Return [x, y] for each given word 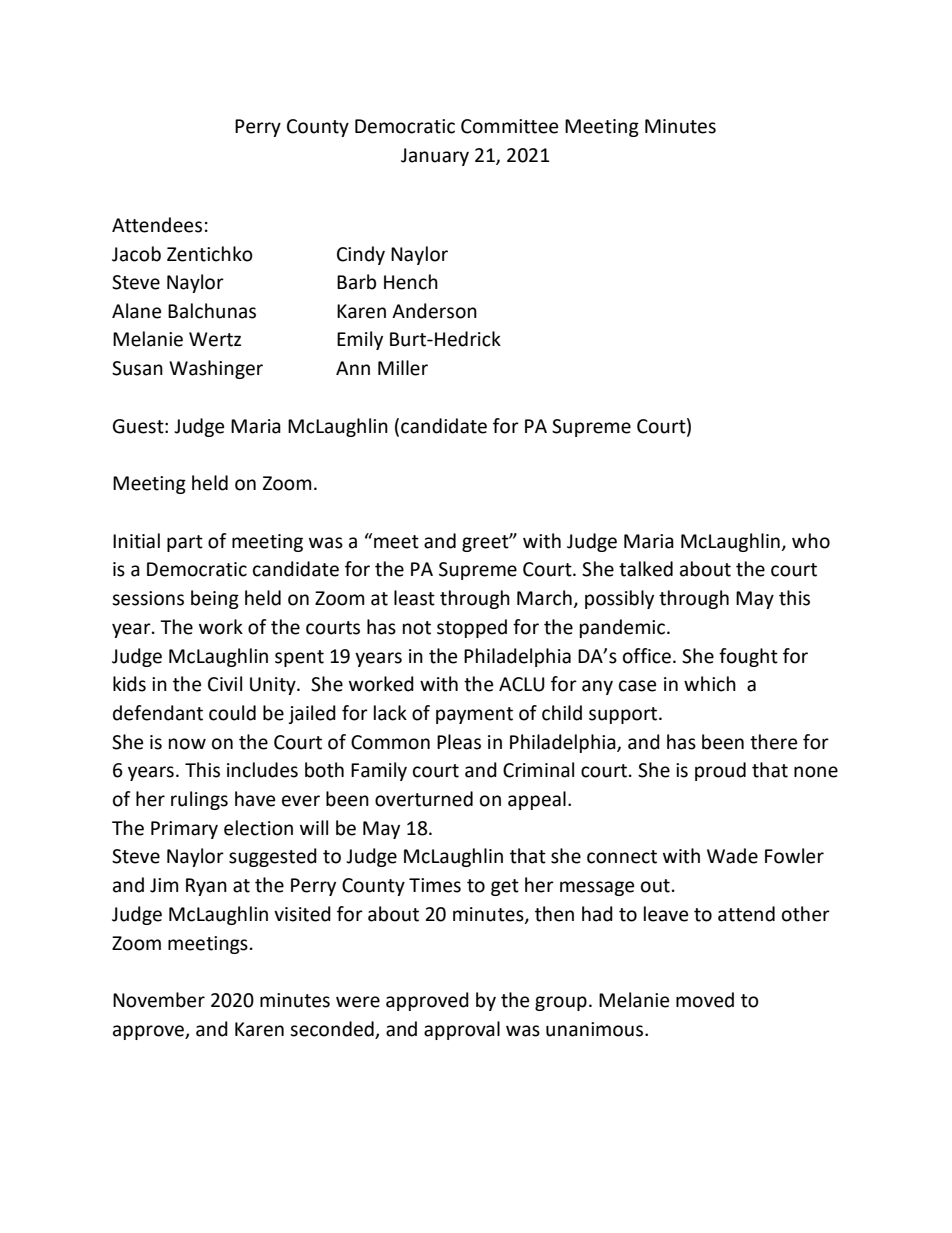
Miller [403, 368]
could [232, 713]
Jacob [136, 254]
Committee [509, 126]
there [773, 742]
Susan [137, 368]
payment [474, 715]
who [811, 541]
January [435, 157]
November [159, 1000]
